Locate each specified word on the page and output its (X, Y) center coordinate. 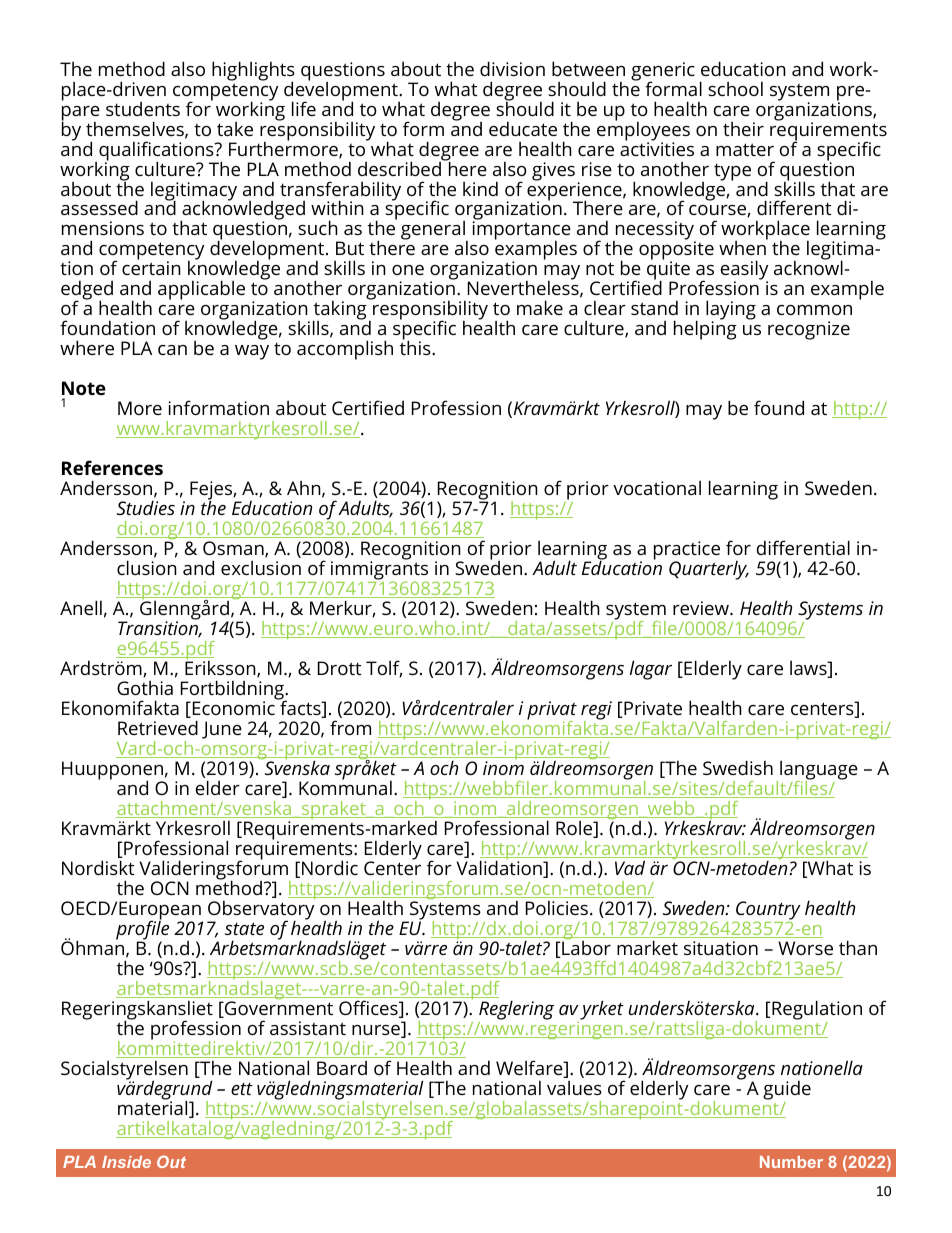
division (512, 68)
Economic (233, 708)
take (235, 129)
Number (791, 1162)
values (574, 1088)
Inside (126, 1162)
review (702, 608)
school (735, 89)
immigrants (379, 571)
